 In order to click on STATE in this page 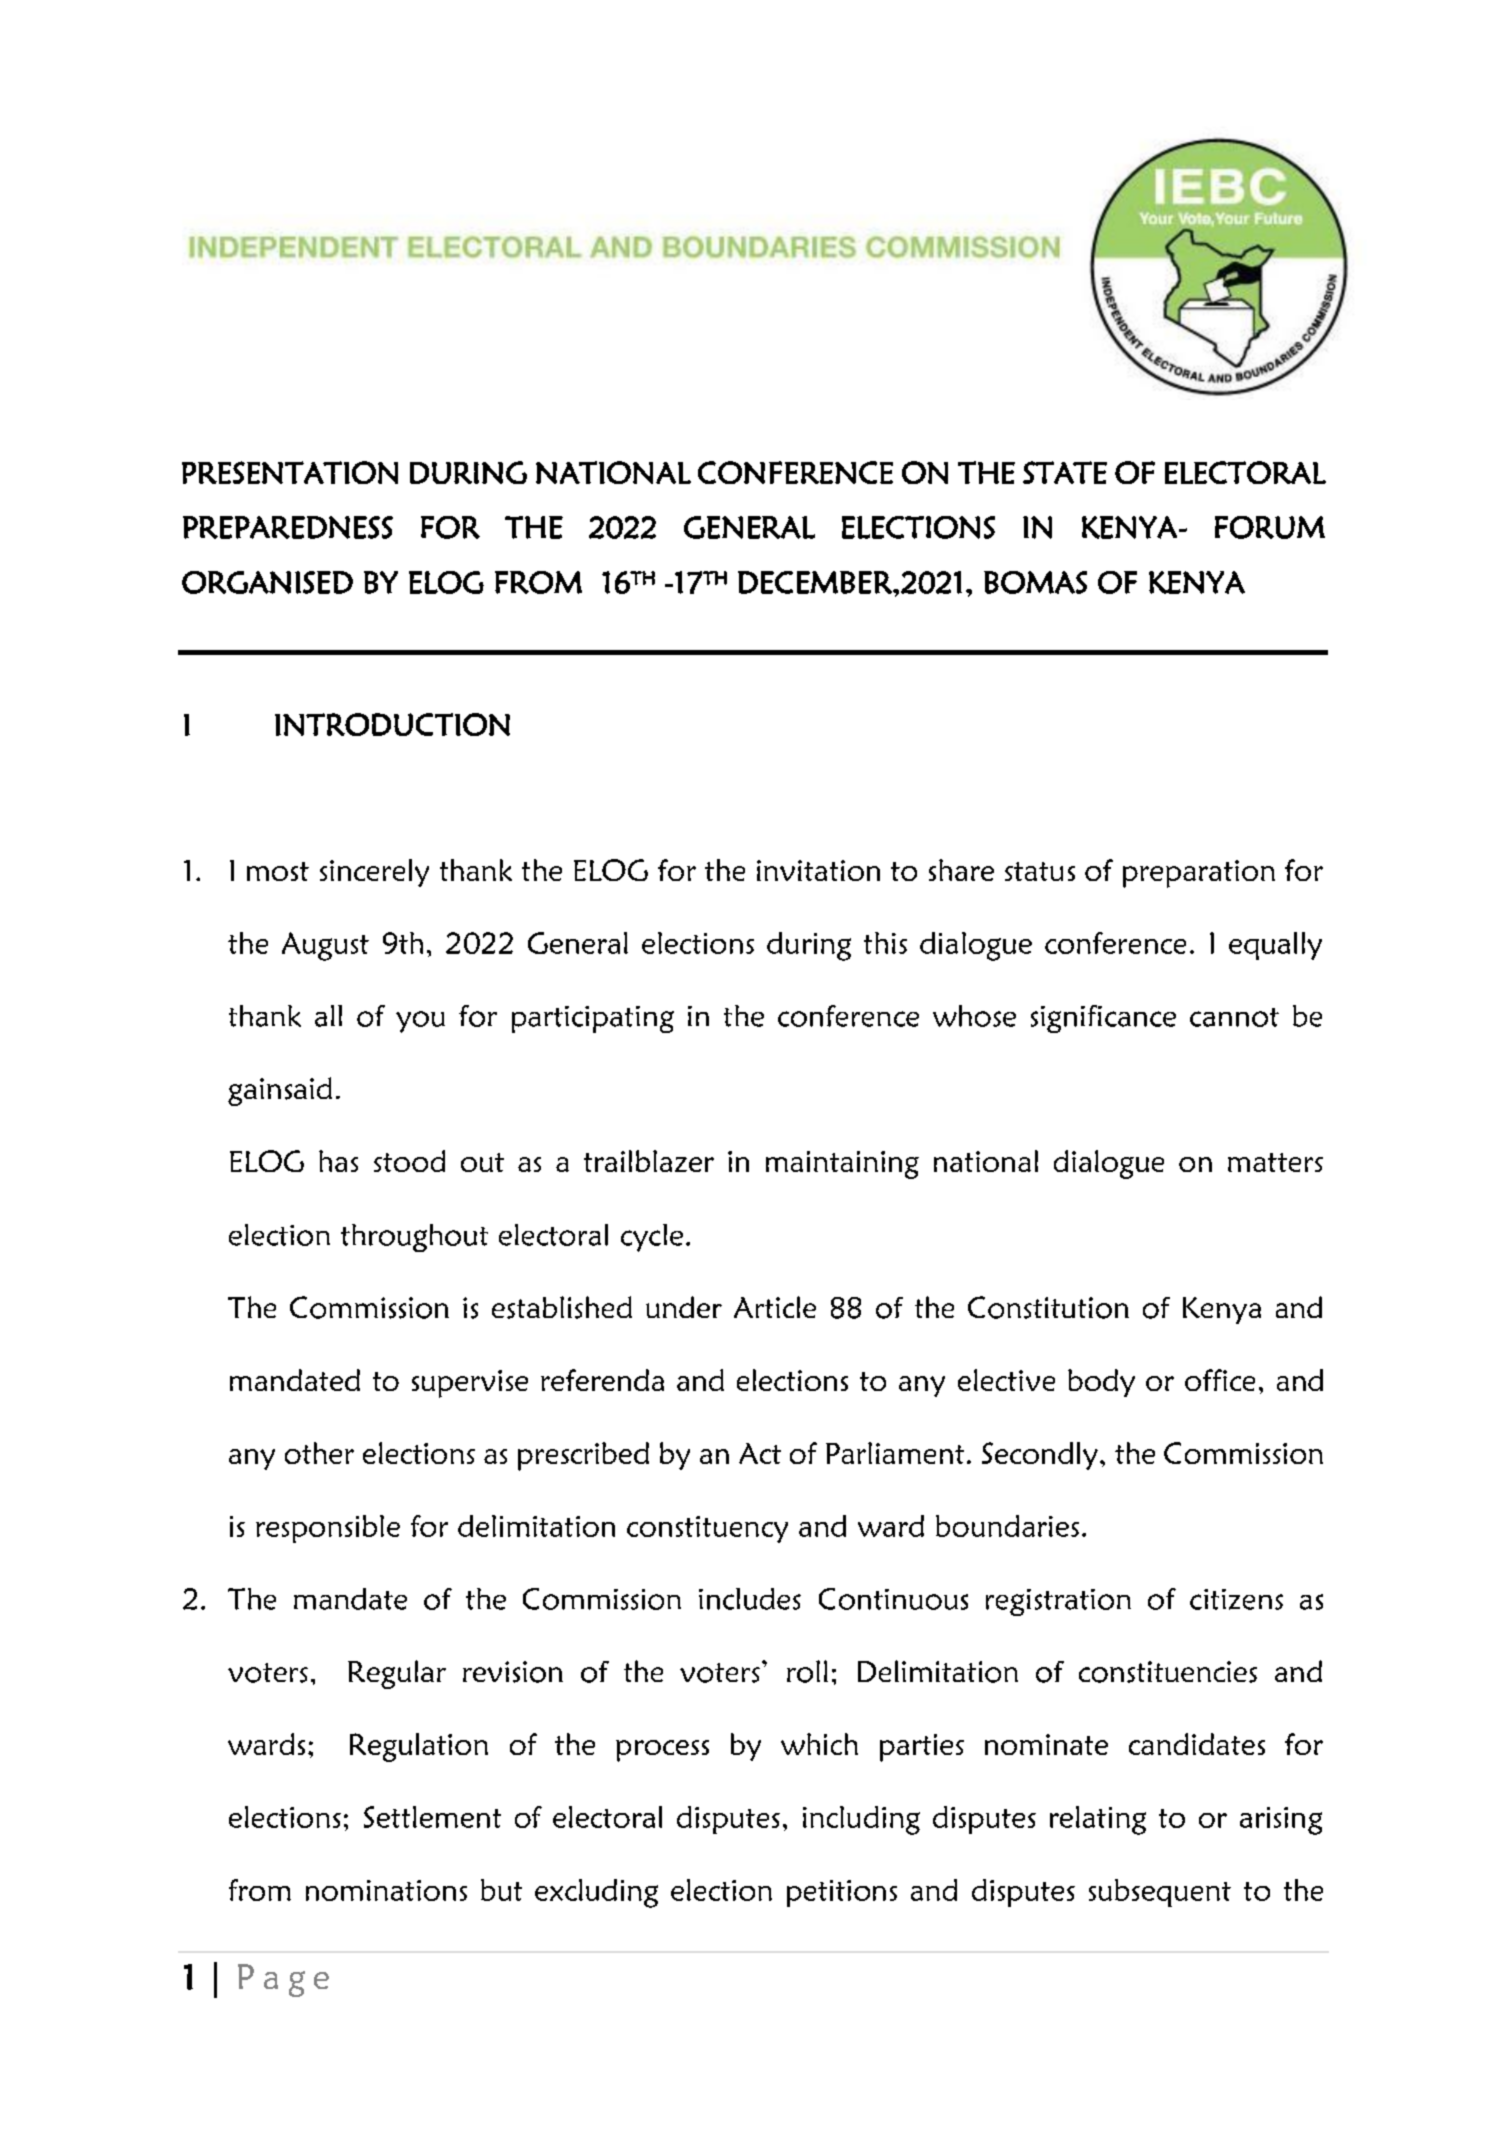, I will do `click(1065, 472)`.
